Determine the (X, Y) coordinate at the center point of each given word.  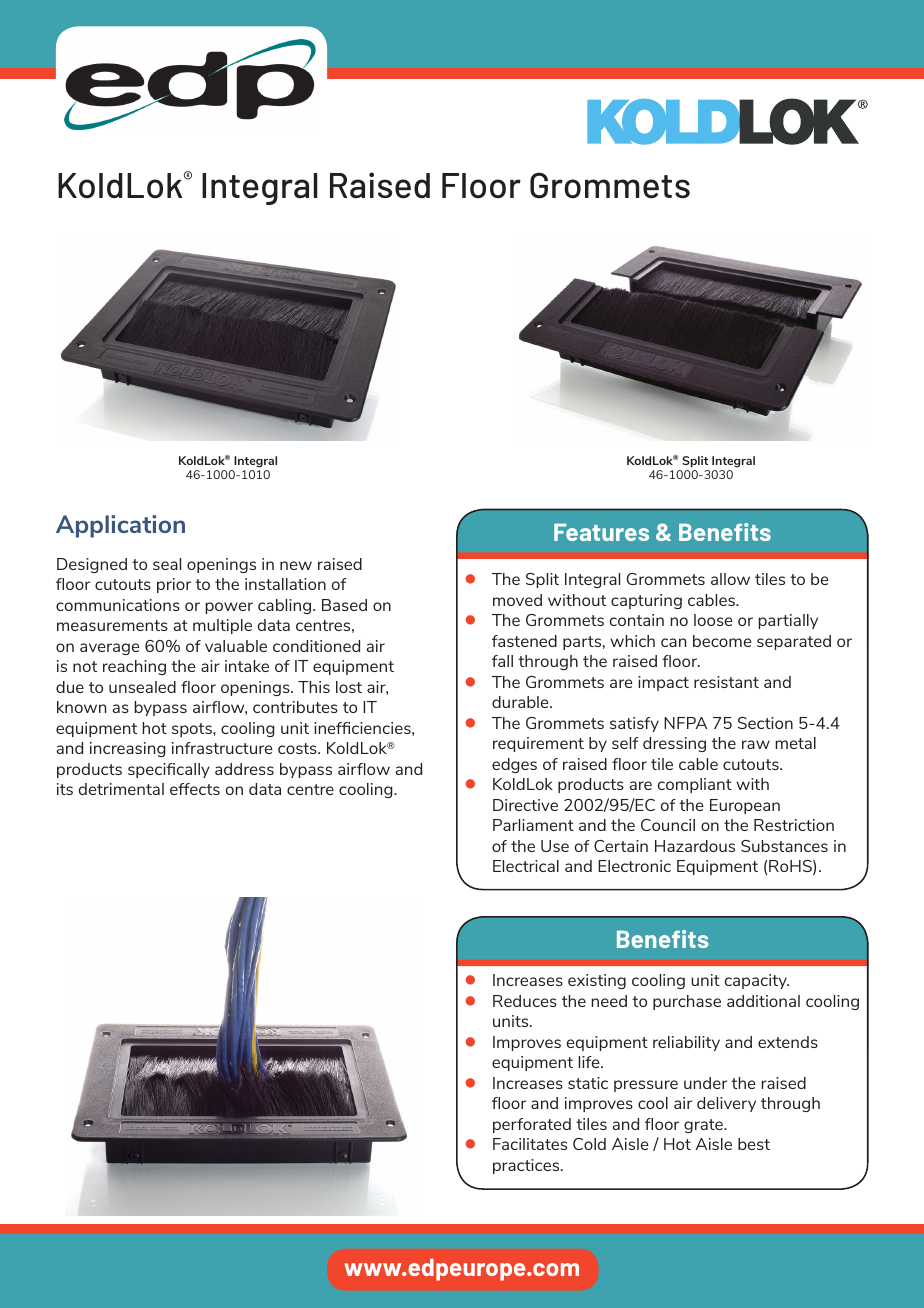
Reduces (525, 1001)
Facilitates (530, 1144)
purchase (687, 1002)
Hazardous (695, 846)
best (754, 1144)
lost (349, 687)
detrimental (121, 789)
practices (527, 1166)
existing (597, 981)
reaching (134, 667)
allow (730, 579)
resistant (726, 682)
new (296, 565)
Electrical (526, 866)
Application (120, 526)
